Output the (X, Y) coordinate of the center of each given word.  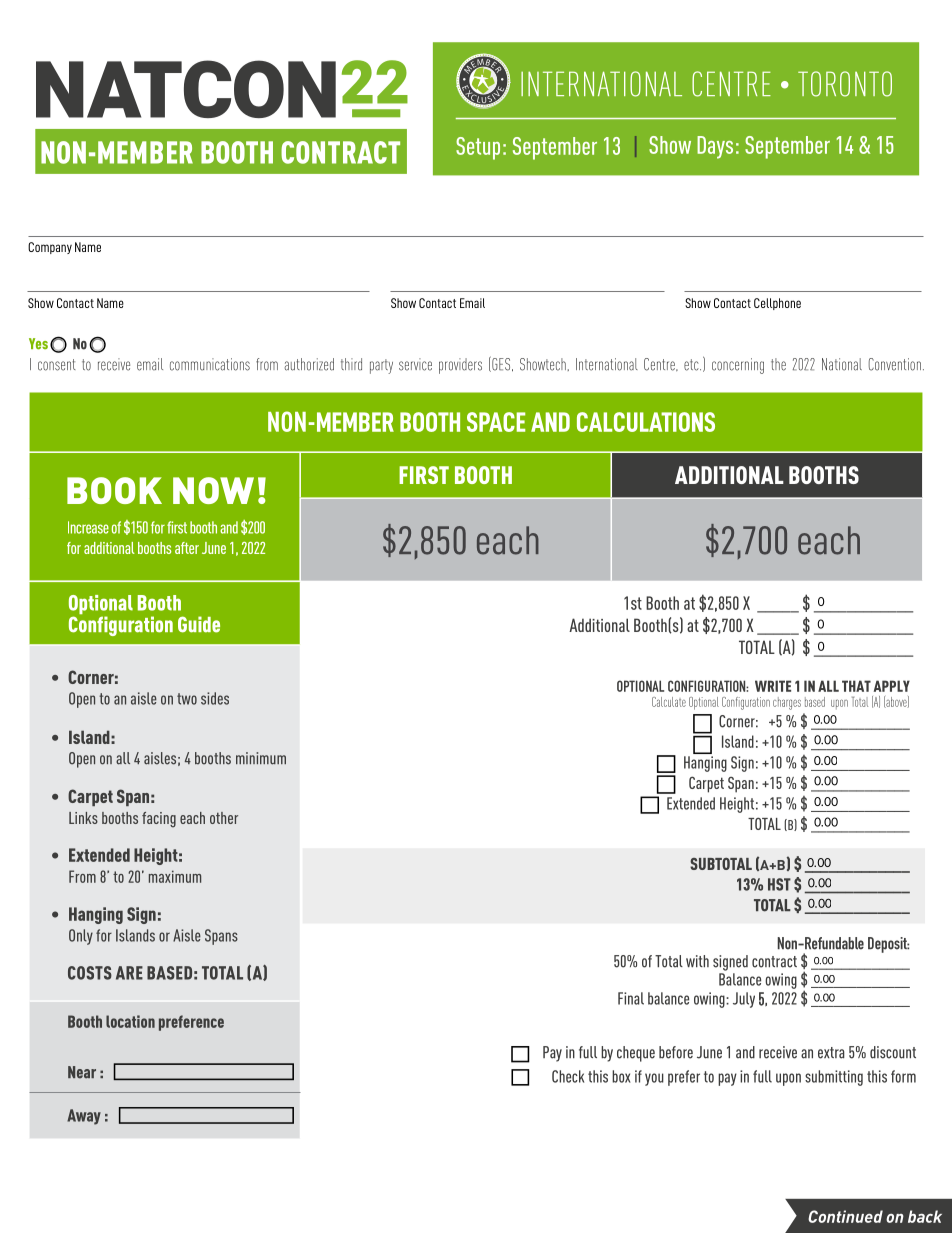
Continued (845, 1216)
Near (82, 1072)
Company (50, 248)
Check (568, 1076)
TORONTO (845, 84)
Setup (478, 148)
